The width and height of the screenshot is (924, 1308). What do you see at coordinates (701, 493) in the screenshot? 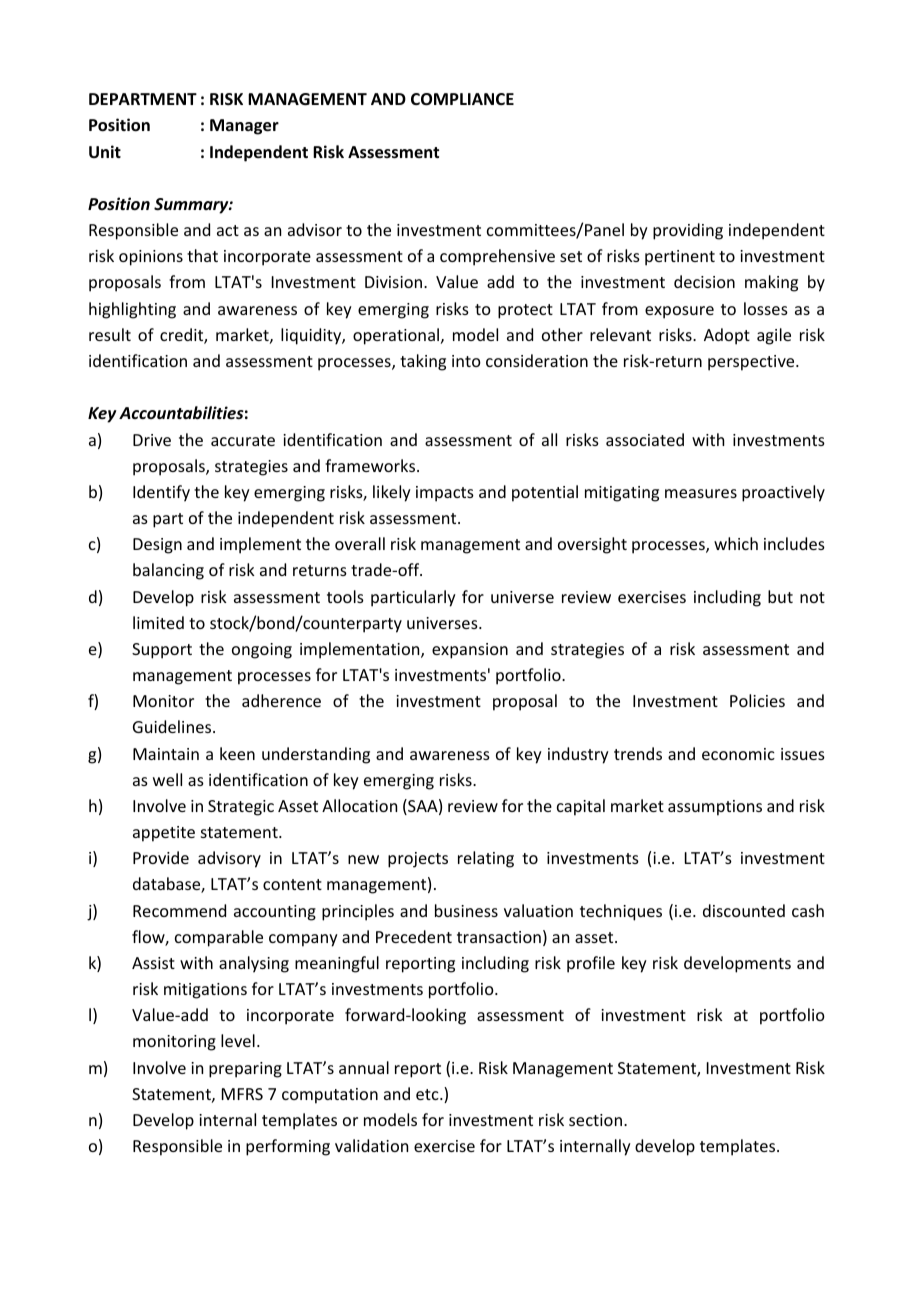
I see `measures` at bounding box center [701, 493].
